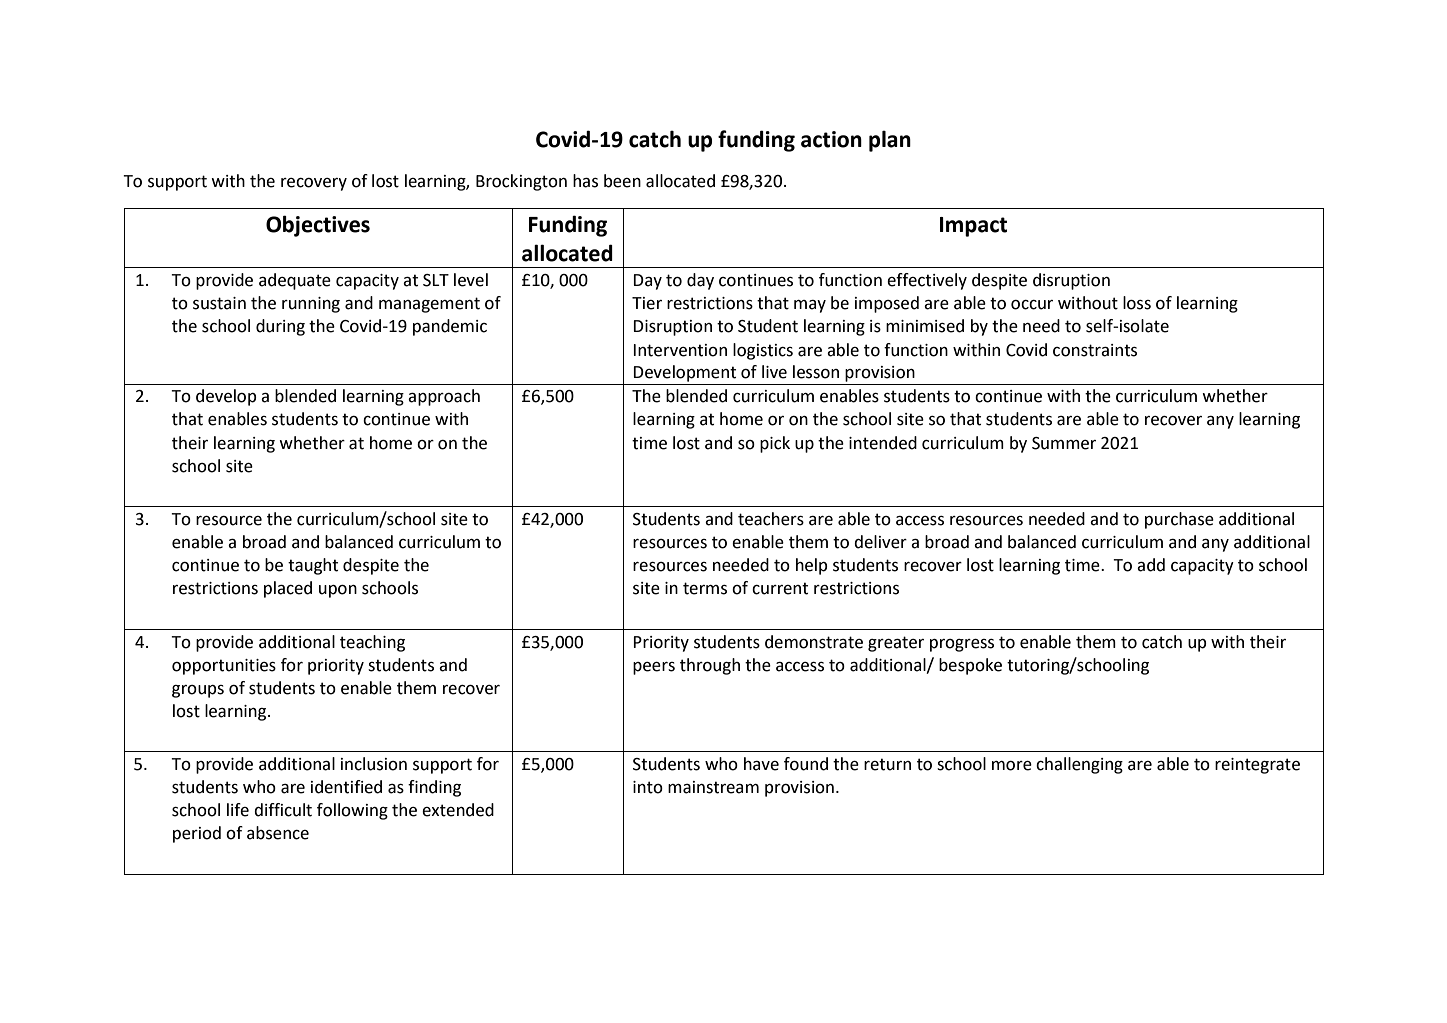  What do you see at coordinates (352, 811) in the page?
I see `following` at bounding box center [352, 811].
